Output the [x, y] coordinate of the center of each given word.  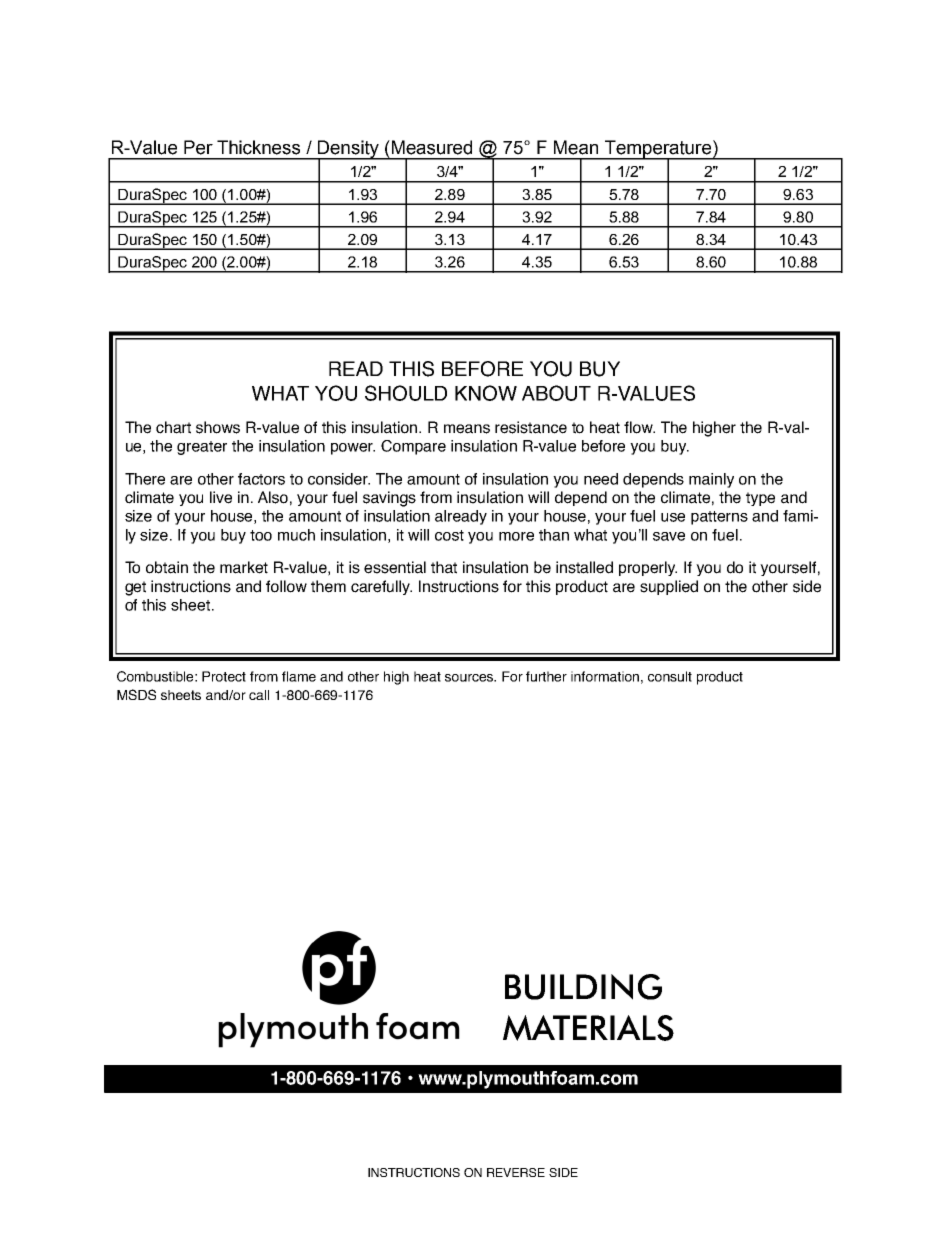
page [659, 679]
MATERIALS [588, 1028]
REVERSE [516, 1172]
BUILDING [583, 987]
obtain [167, 567]
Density [348, 150]
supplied [669, 587]
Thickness [258, 147]
